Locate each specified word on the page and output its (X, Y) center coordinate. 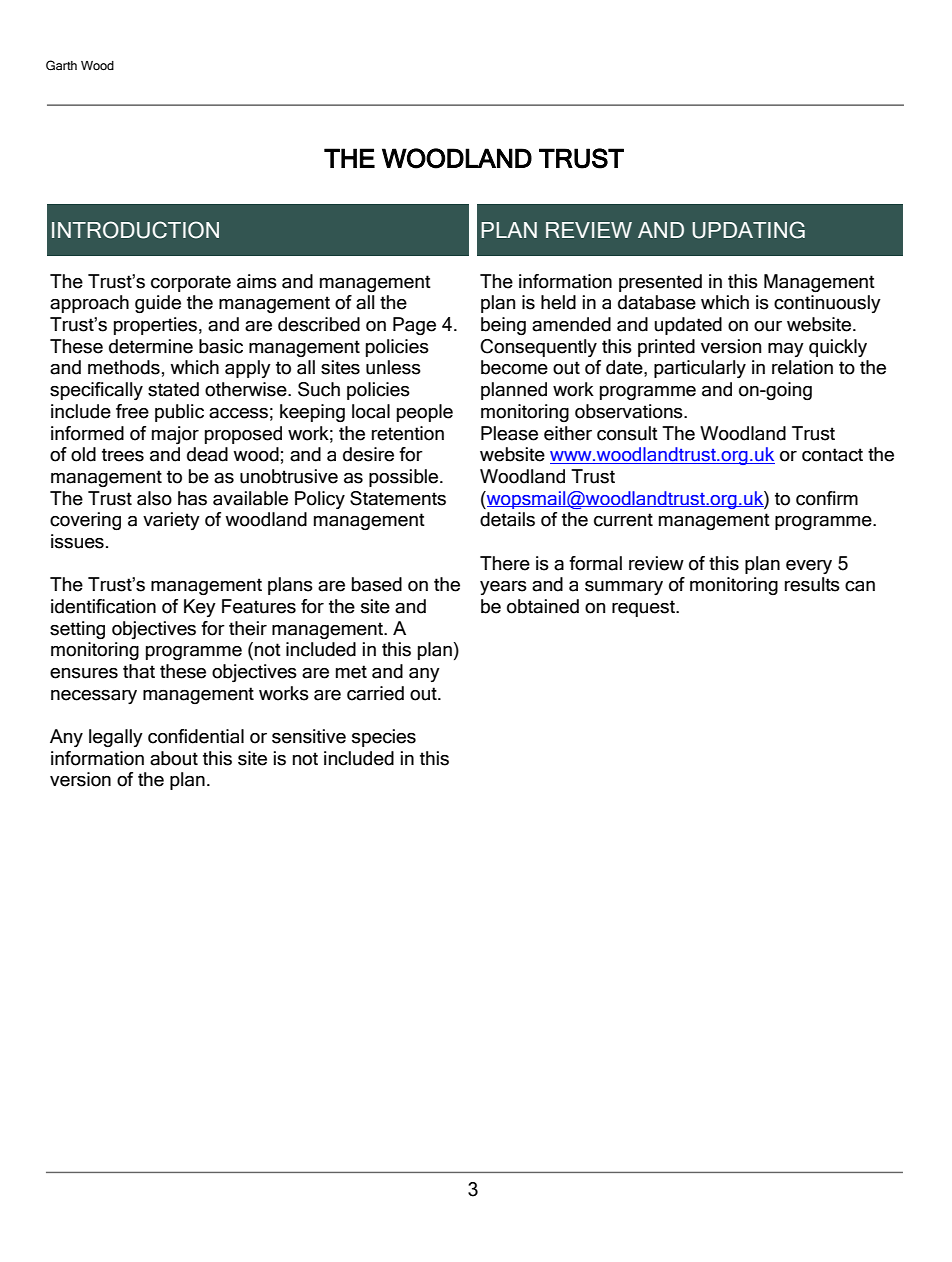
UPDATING (748, 230)
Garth (61, 65)
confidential (196, 736)
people (425, 413)
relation (802, 367)
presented (660, 283)
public (179, 413)
